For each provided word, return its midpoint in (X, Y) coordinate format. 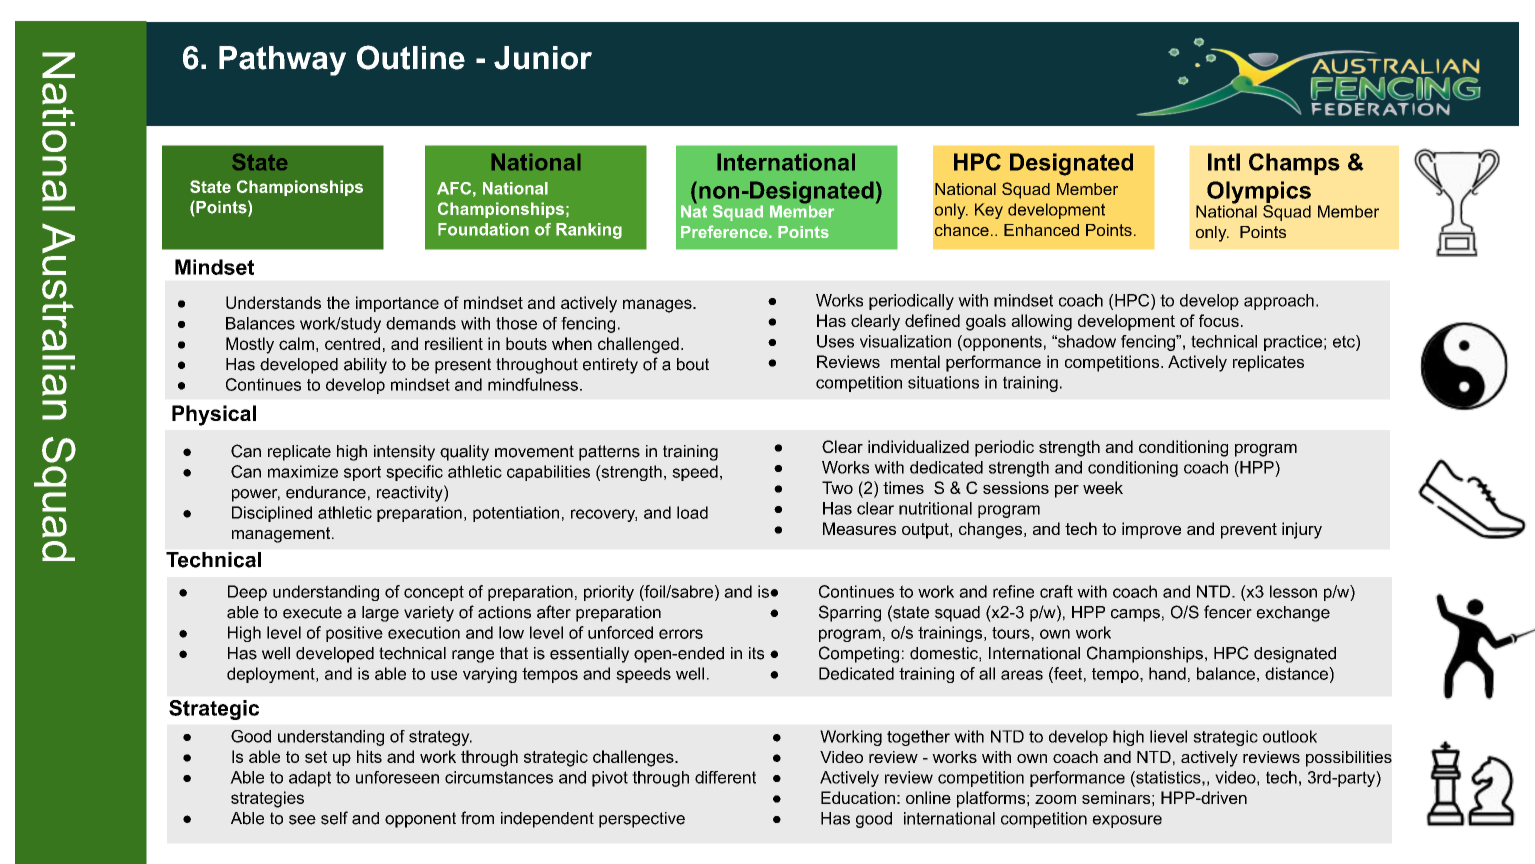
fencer (1228, 612)
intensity (404, 453)
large (380, 614)
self (334, 818)
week (1103, 487)
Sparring (850, 613)
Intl (1224, 162)
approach (1279, 302)
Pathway (282, 61)
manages (658, 306)
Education (858, 797)
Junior (543, 58)
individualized (918, 446)
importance (397, 304)
